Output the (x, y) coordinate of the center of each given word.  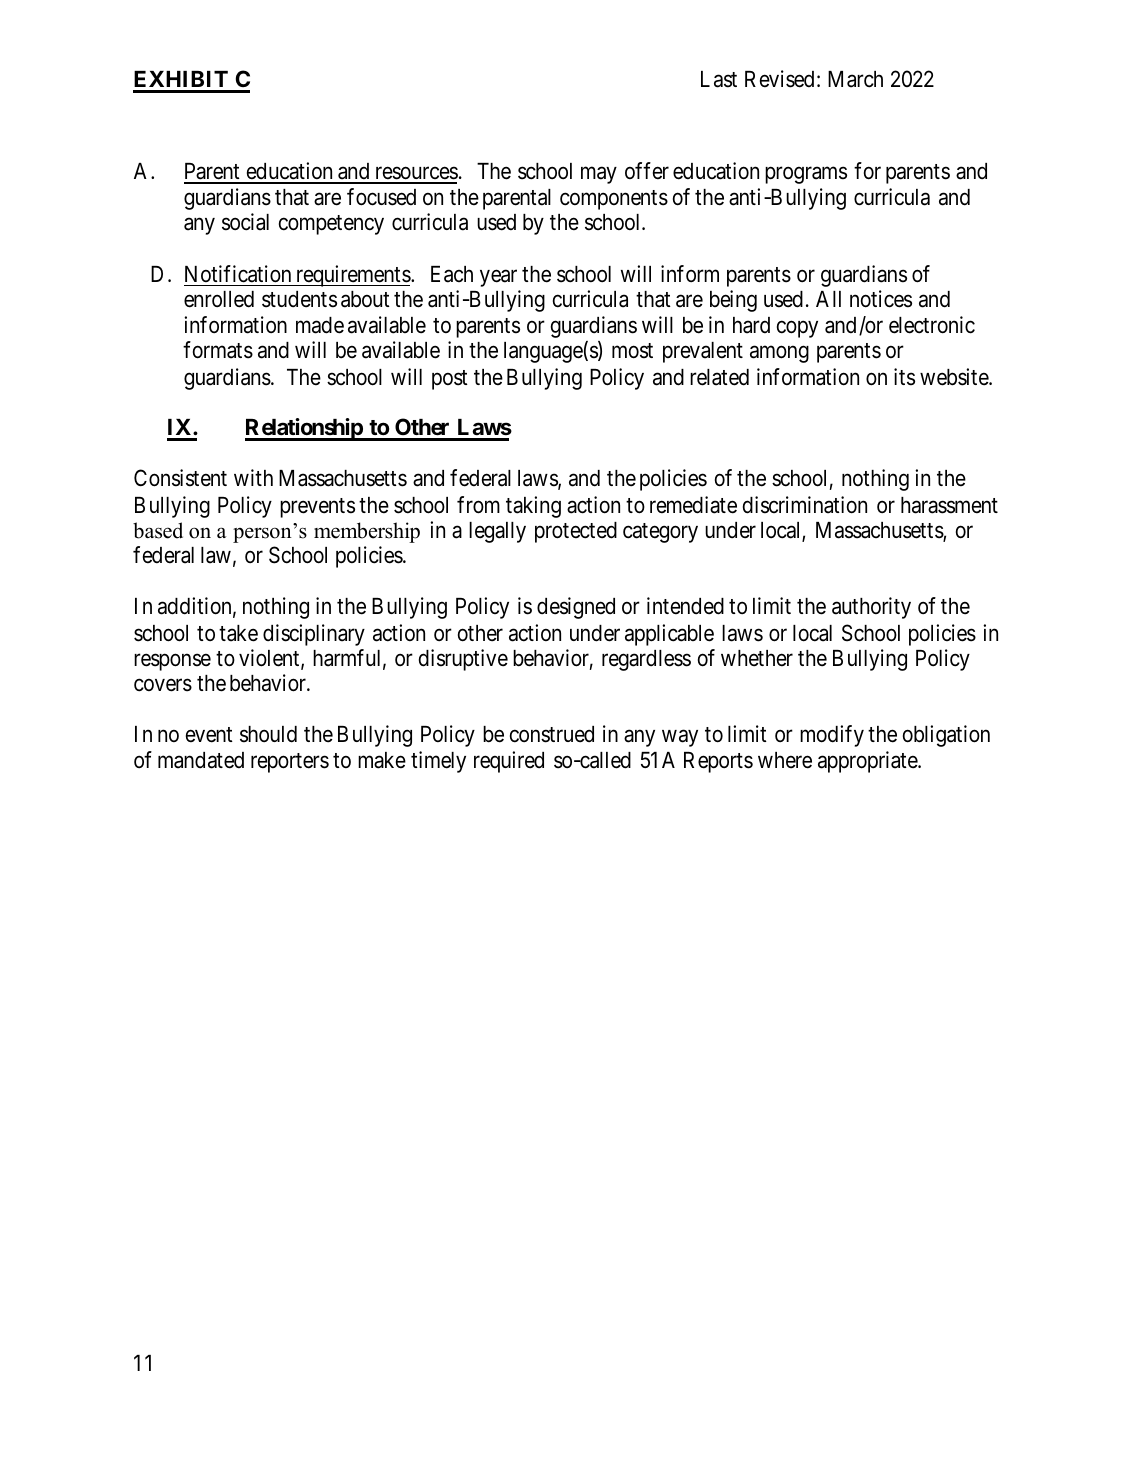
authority (871, 608)
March (855, 79)
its (904, 377)
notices (881, 299)
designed (576, 608)
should (268, 734)
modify (832, 736)
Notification (238, 274)
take (238, 633)
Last (719, 79)
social (245, 222)
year (498, 278)
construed (552, 734)
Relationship (304, 429)
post (450, 380)
